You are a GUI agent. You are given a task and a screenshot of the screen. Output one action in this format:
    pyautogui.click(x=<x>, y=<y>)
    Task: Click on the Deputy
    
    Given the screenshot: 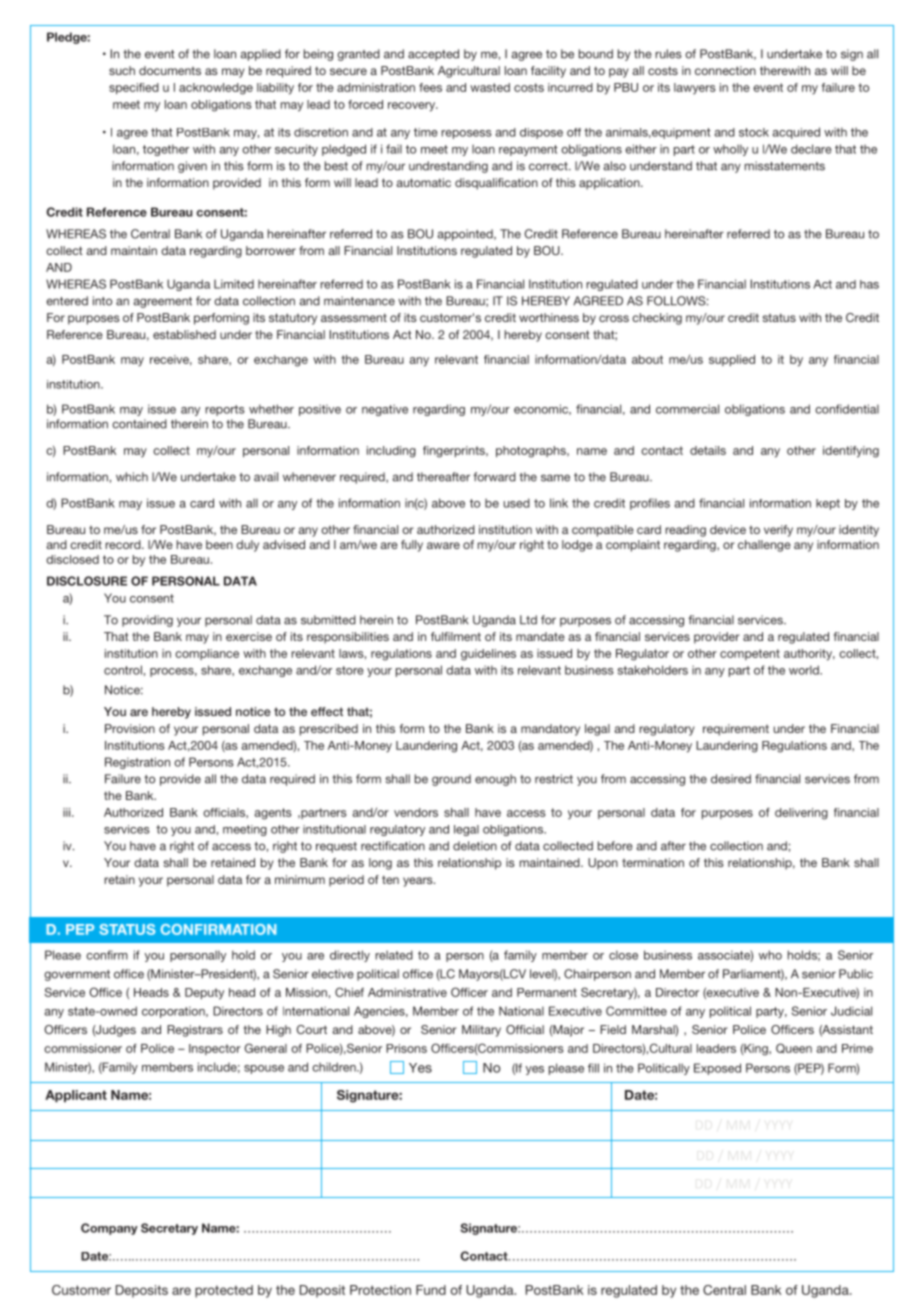 What is the action you would take?
    pyautogui.click(x=204, y=994)
